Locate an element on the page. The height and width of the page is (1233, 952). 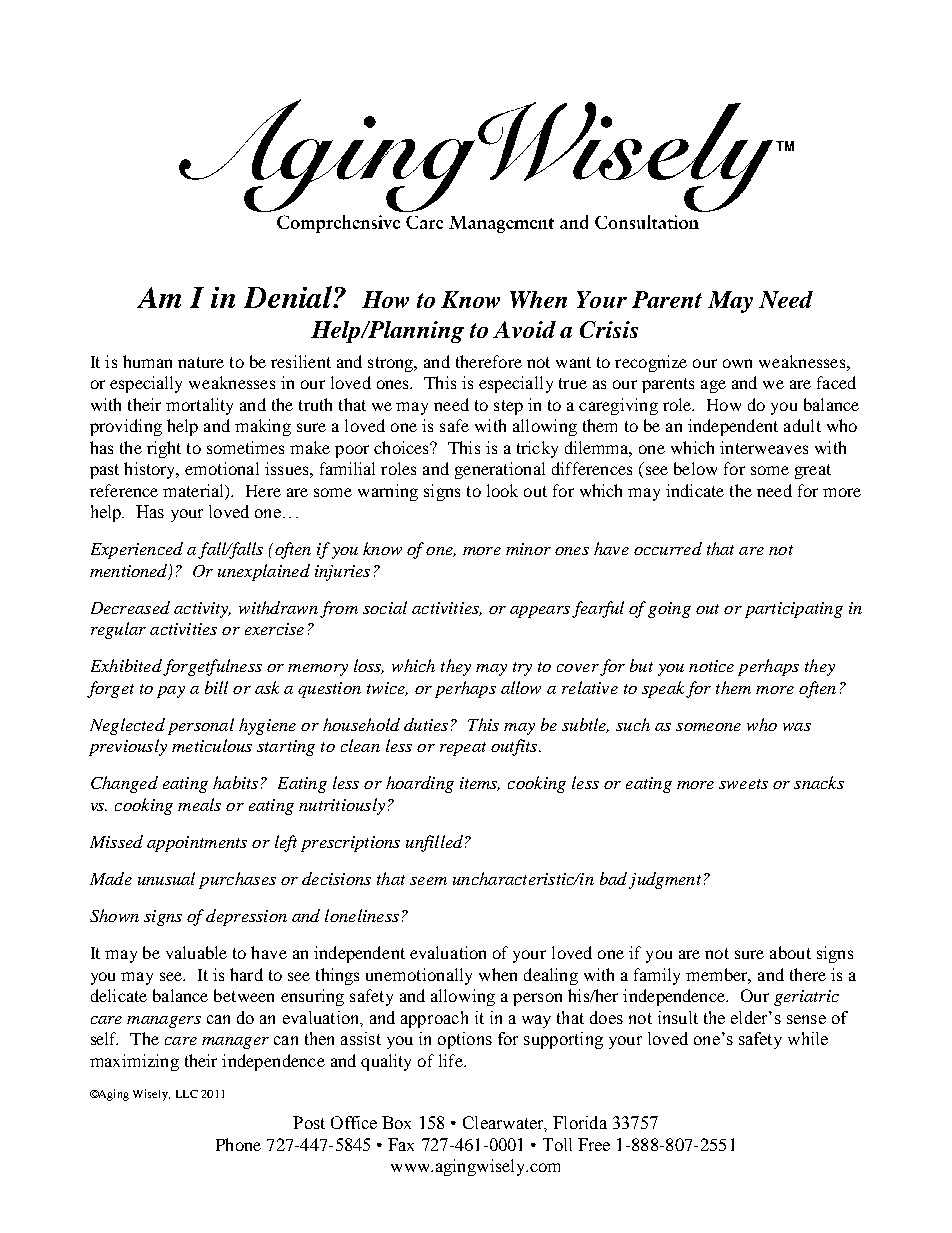
dealing is located at coordinates (551, 976).
